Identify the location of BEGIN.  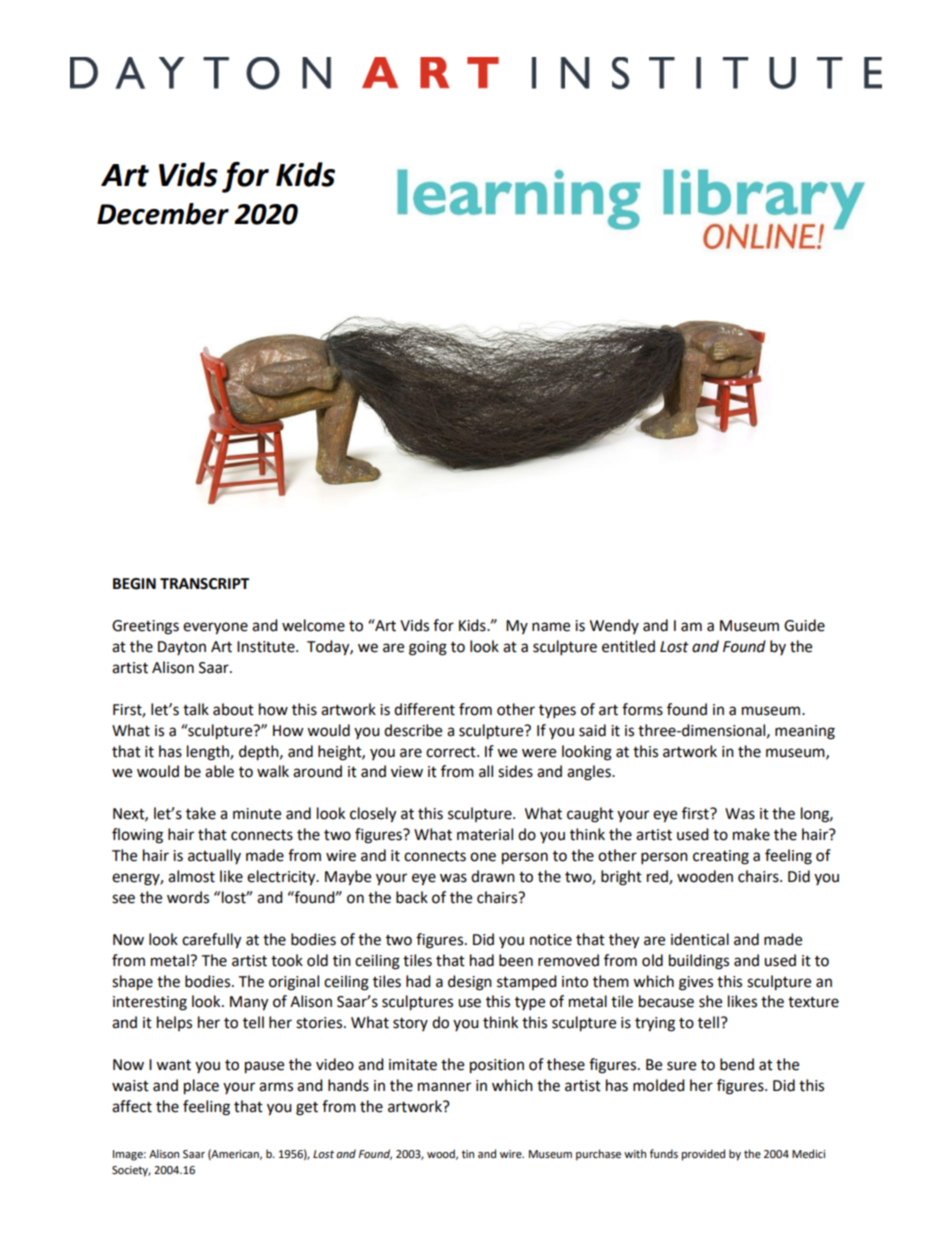
(134, 584).
